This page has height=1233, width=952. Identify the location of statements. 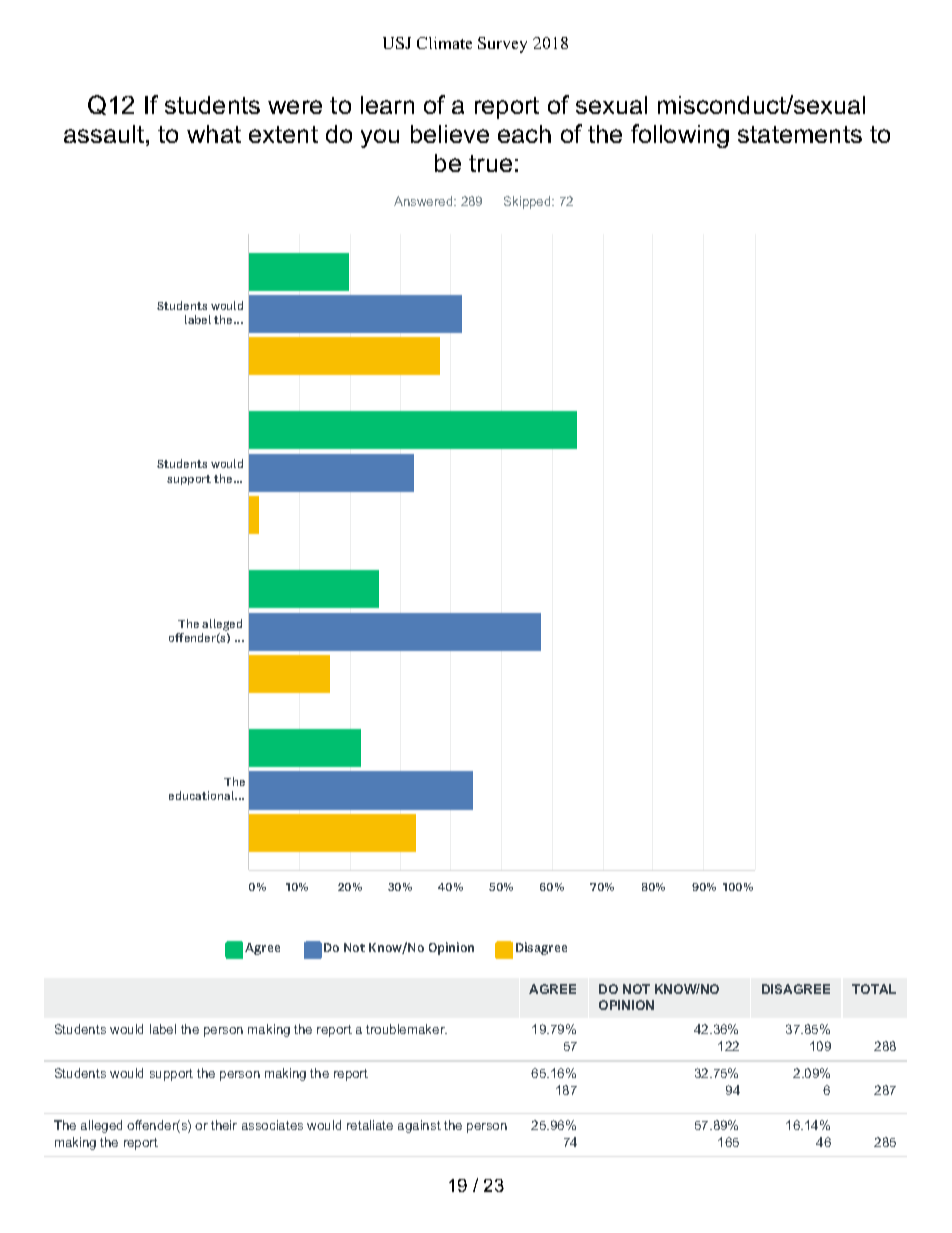
(800, 134).
